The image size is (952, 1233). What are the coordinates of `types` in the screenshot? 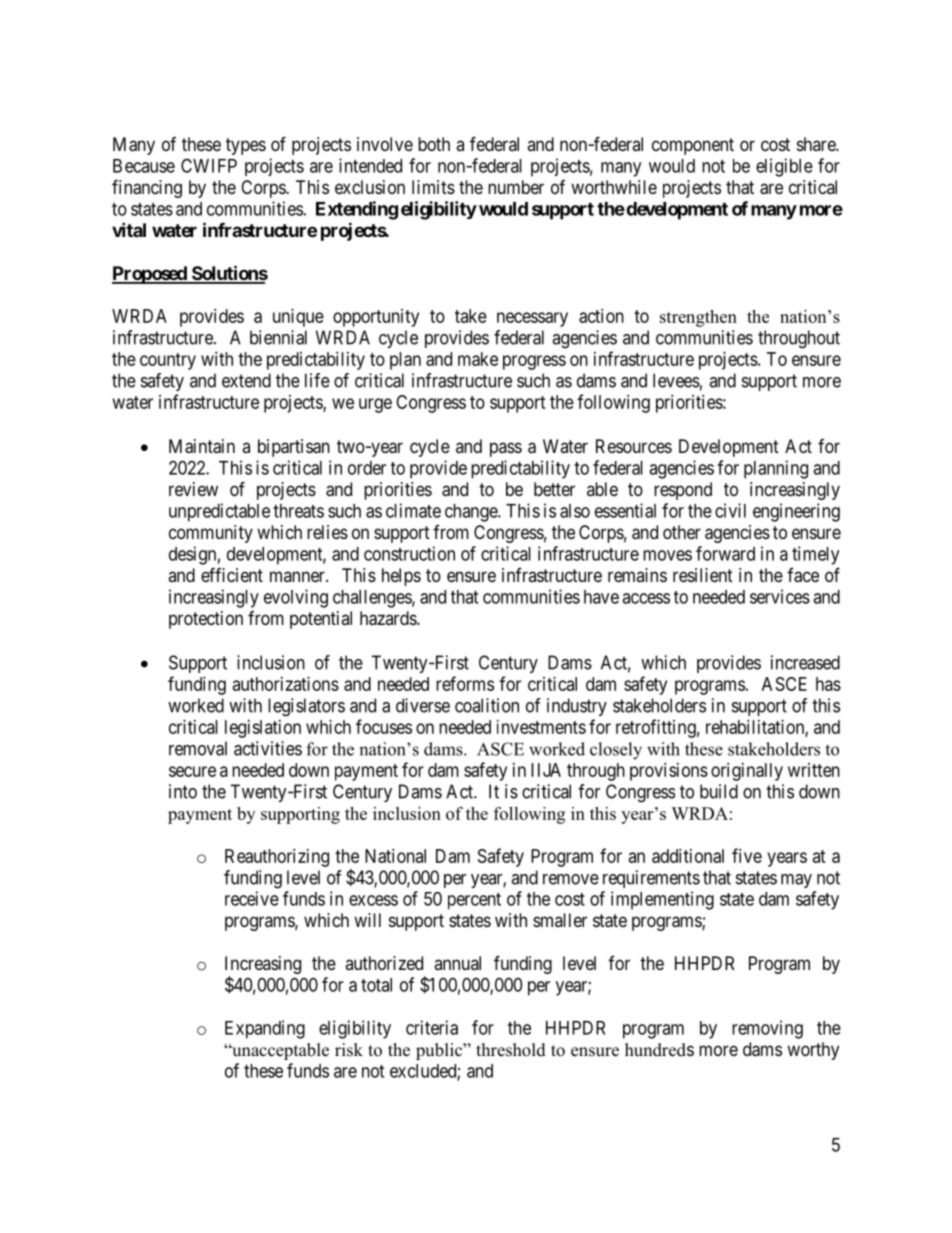 It's located at (246, 146).
